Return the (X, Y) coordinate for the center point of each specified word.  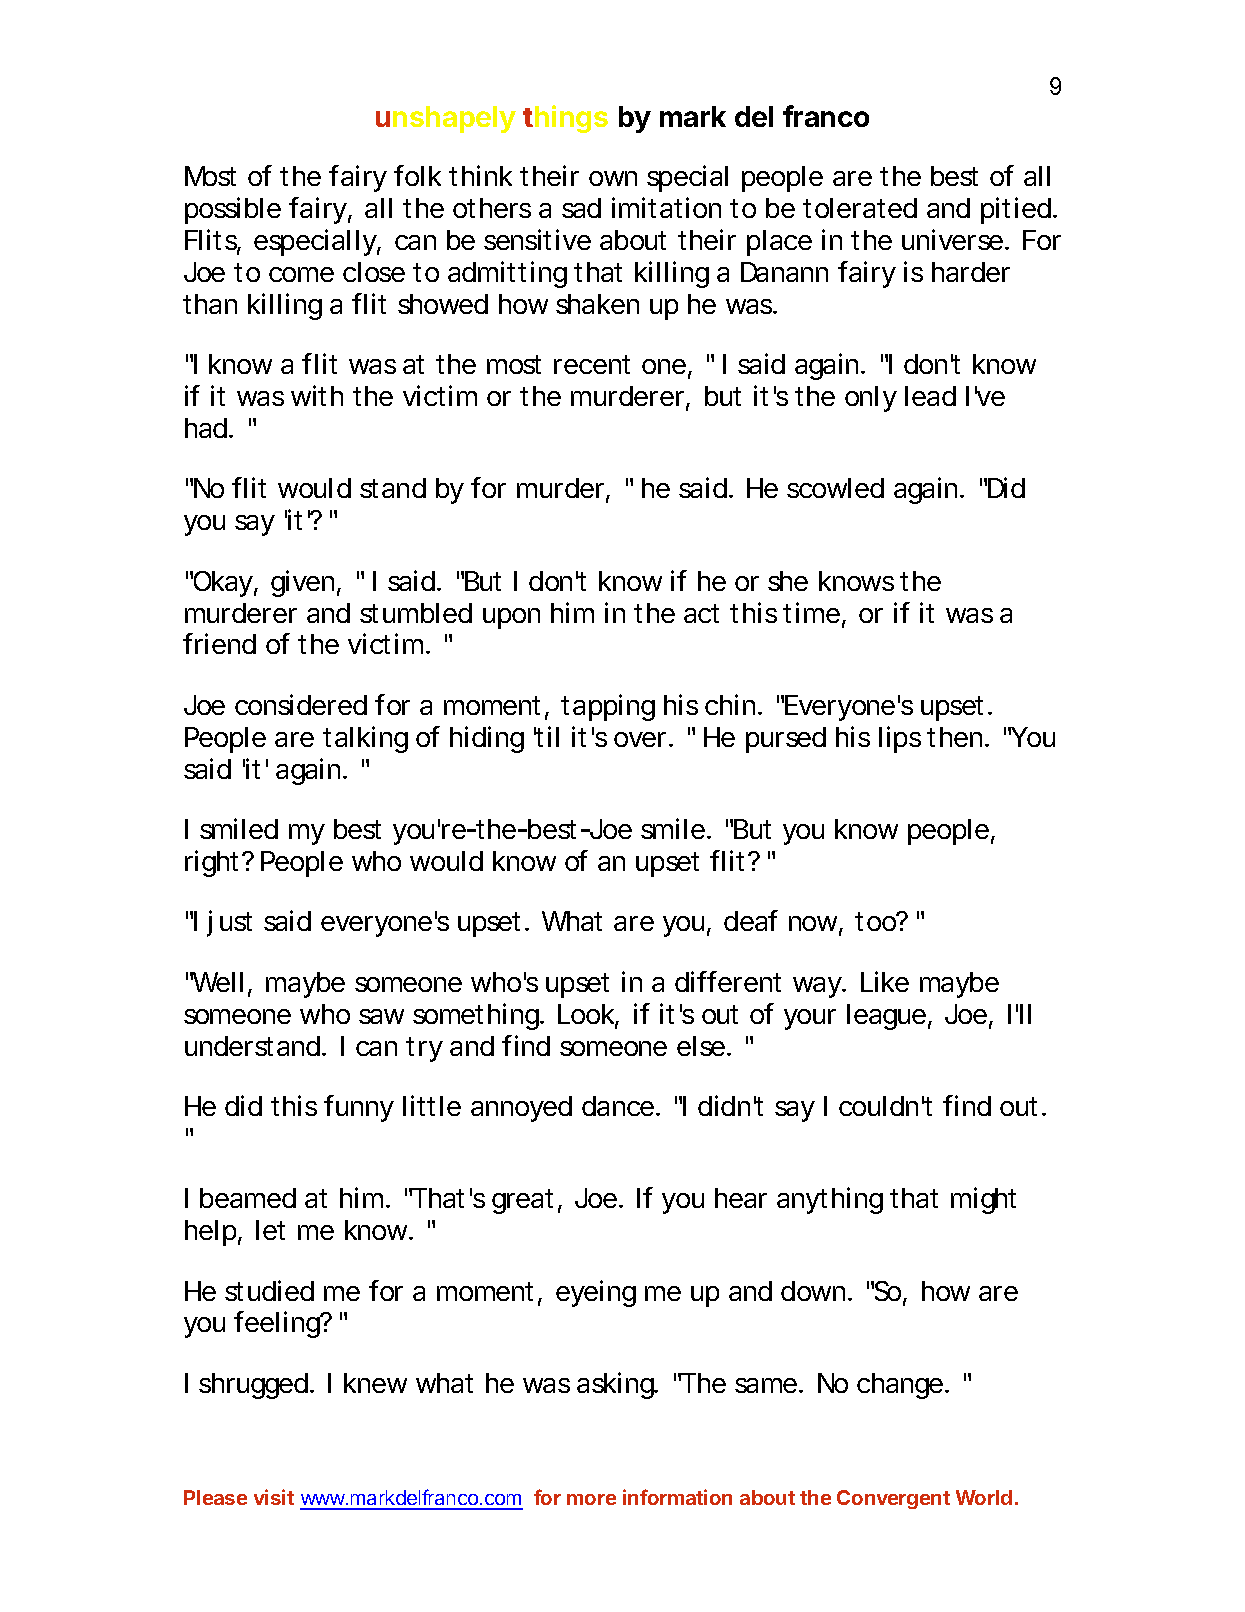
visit (274, 1497)
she (788, 581)
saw (381, 1016)
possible (233, 210)
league (889, 1017)
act (701, 613)
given (305, 583)
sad (581, 208)
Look (588, 1015)
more (591, 1499)
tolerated (860, 208)
